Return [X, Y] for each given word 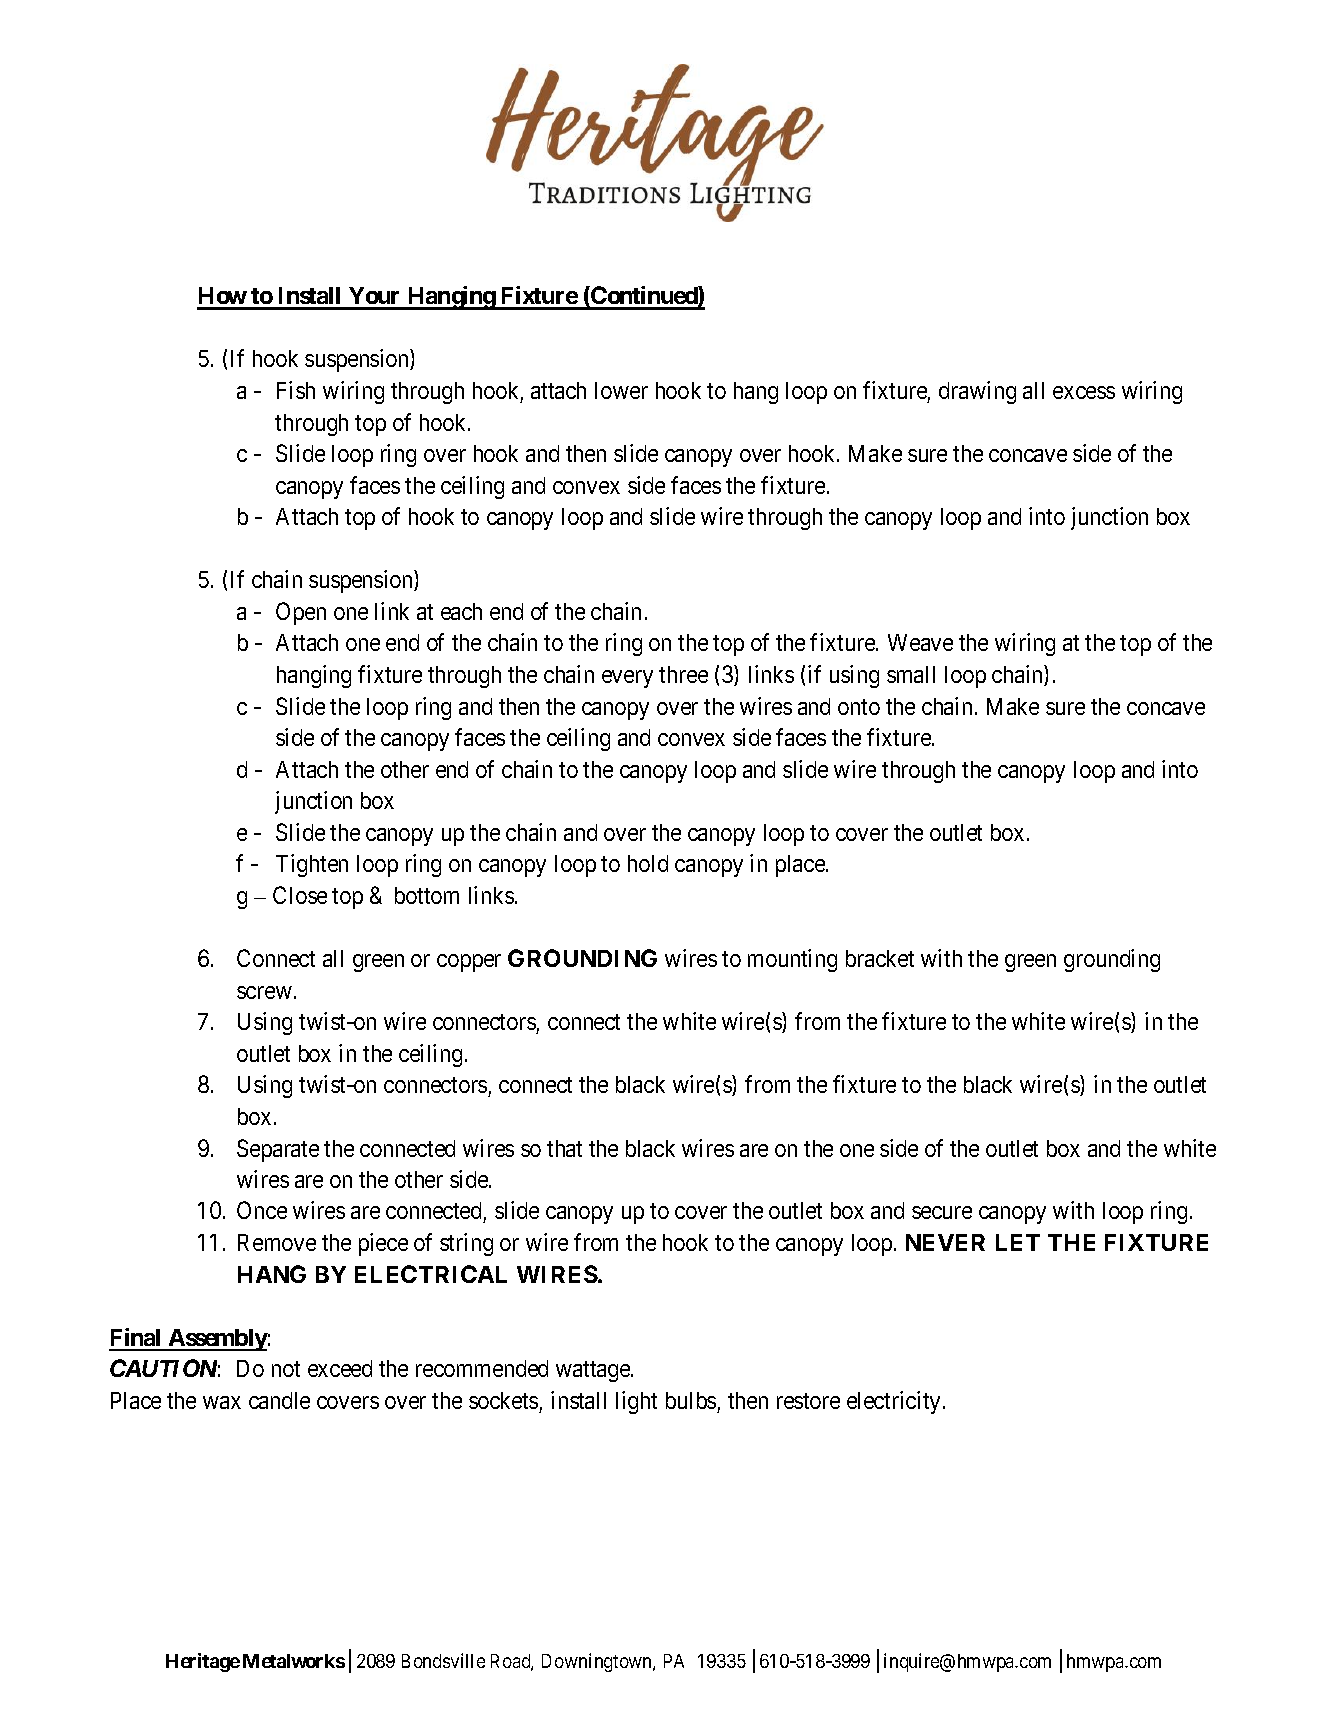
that [564, 1148]
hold [648, 863]
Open [301, 613]
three [683, 674]
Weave [920, 642]
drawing [977, 392]
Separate [278, 1150]
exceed [340, 1368]
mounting [792, 960]
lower [621, 390]
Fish [296, 390]
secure [942, 1213]
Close [300, 895]
